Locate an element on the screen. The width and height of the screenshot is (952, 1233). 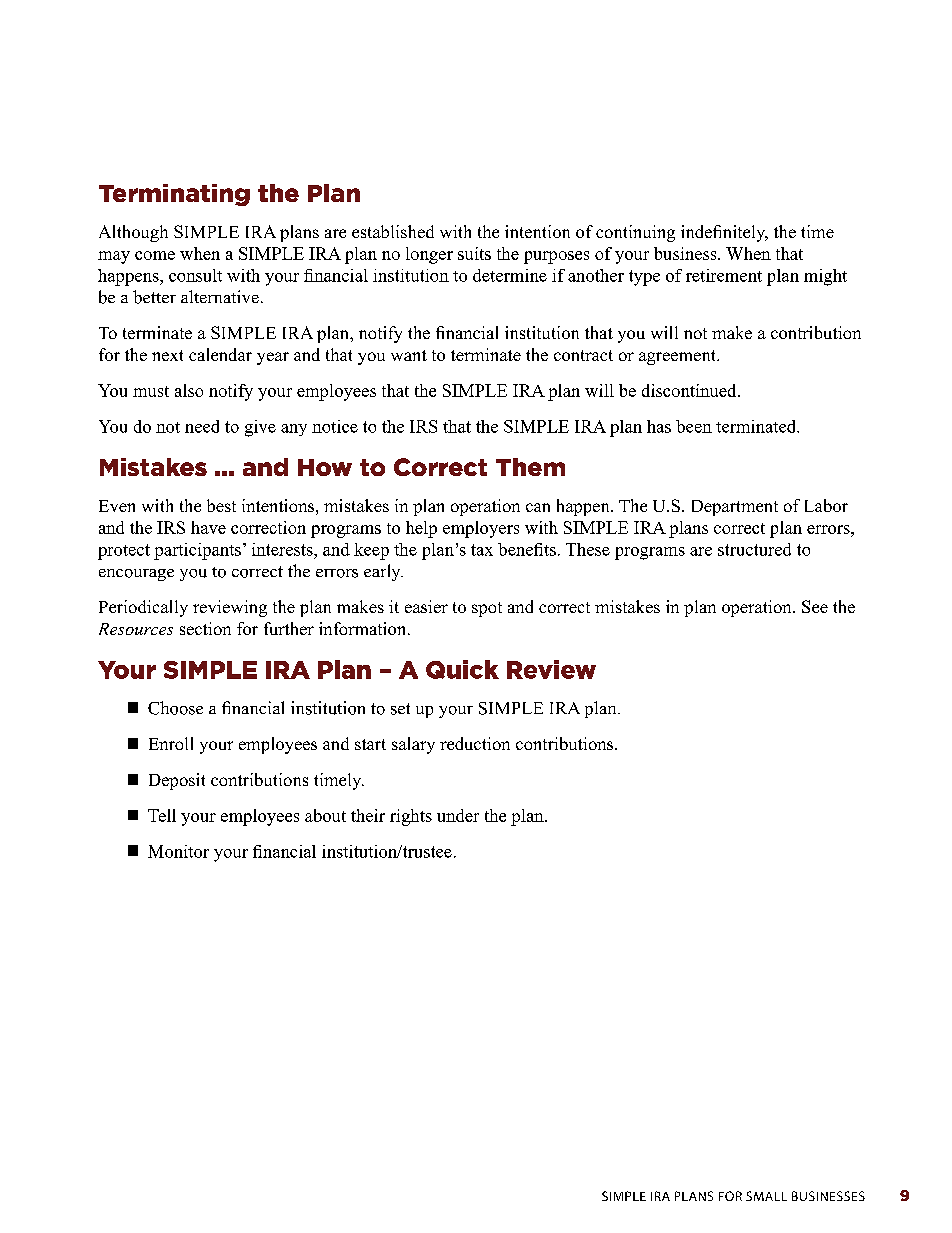
under is located at coordinates (458, 815).
